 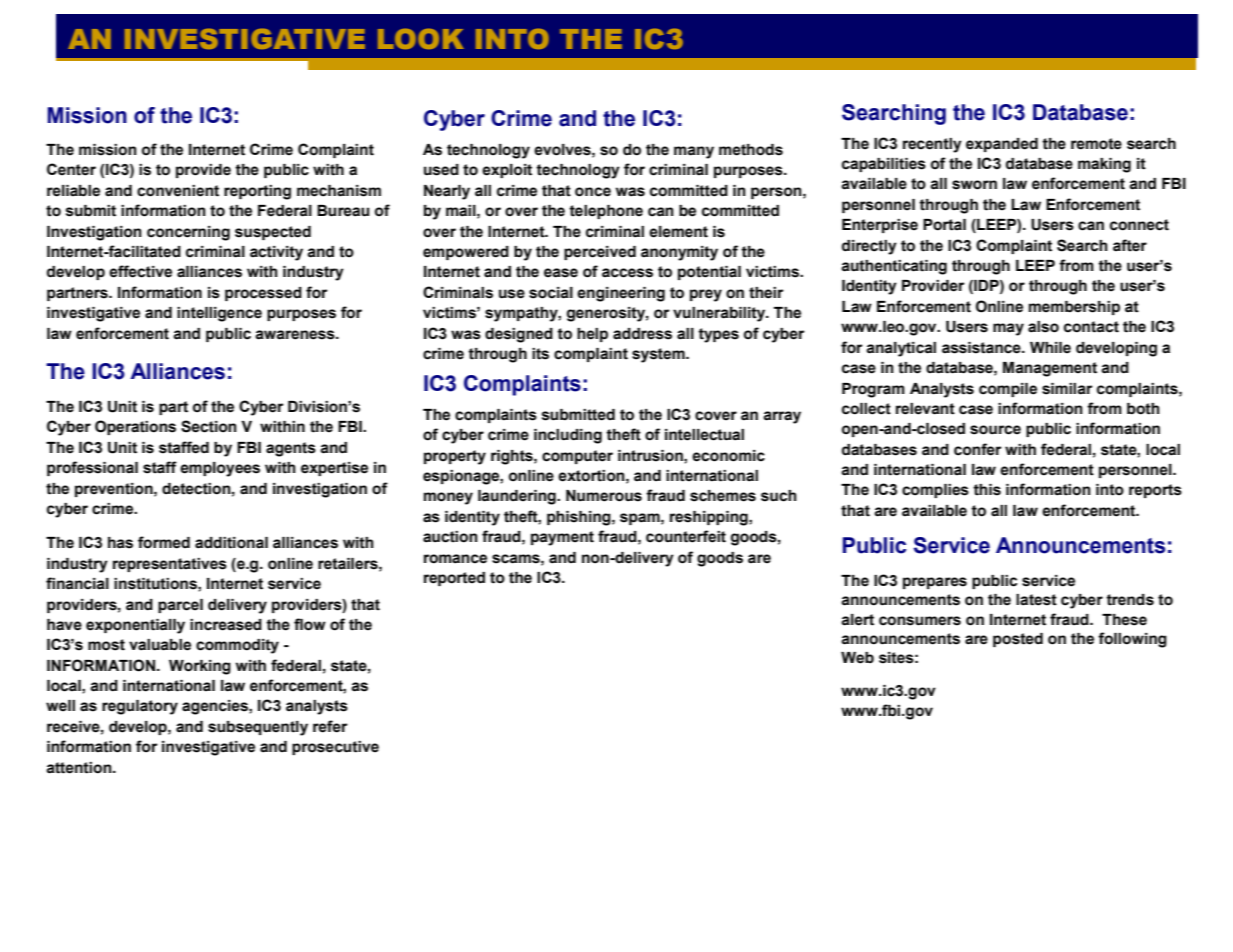 I want to click on LOOK, so click(x=421, y=39).
